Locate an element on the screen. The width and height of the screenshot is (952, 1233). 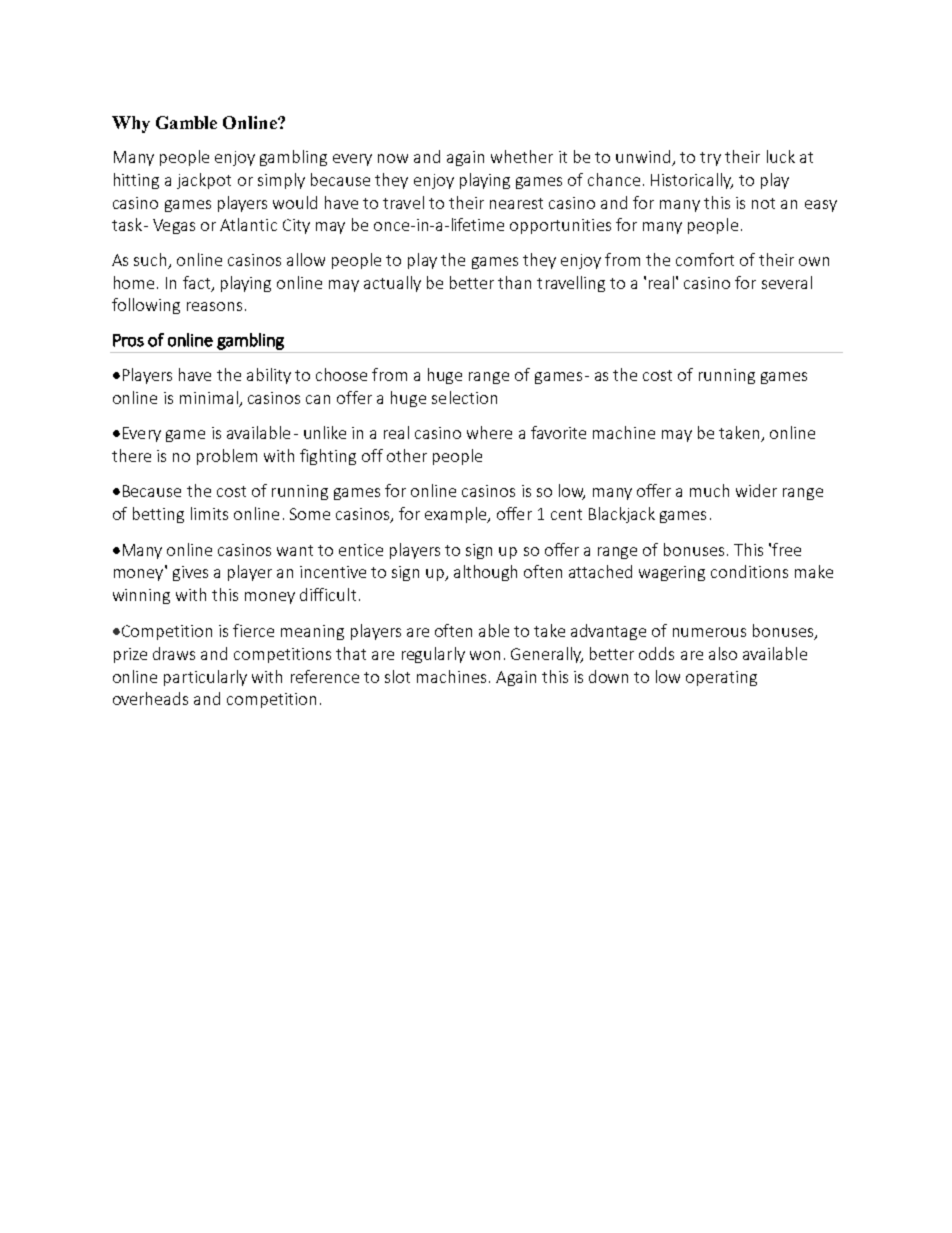
selection is located at coordinates (464, 397).
